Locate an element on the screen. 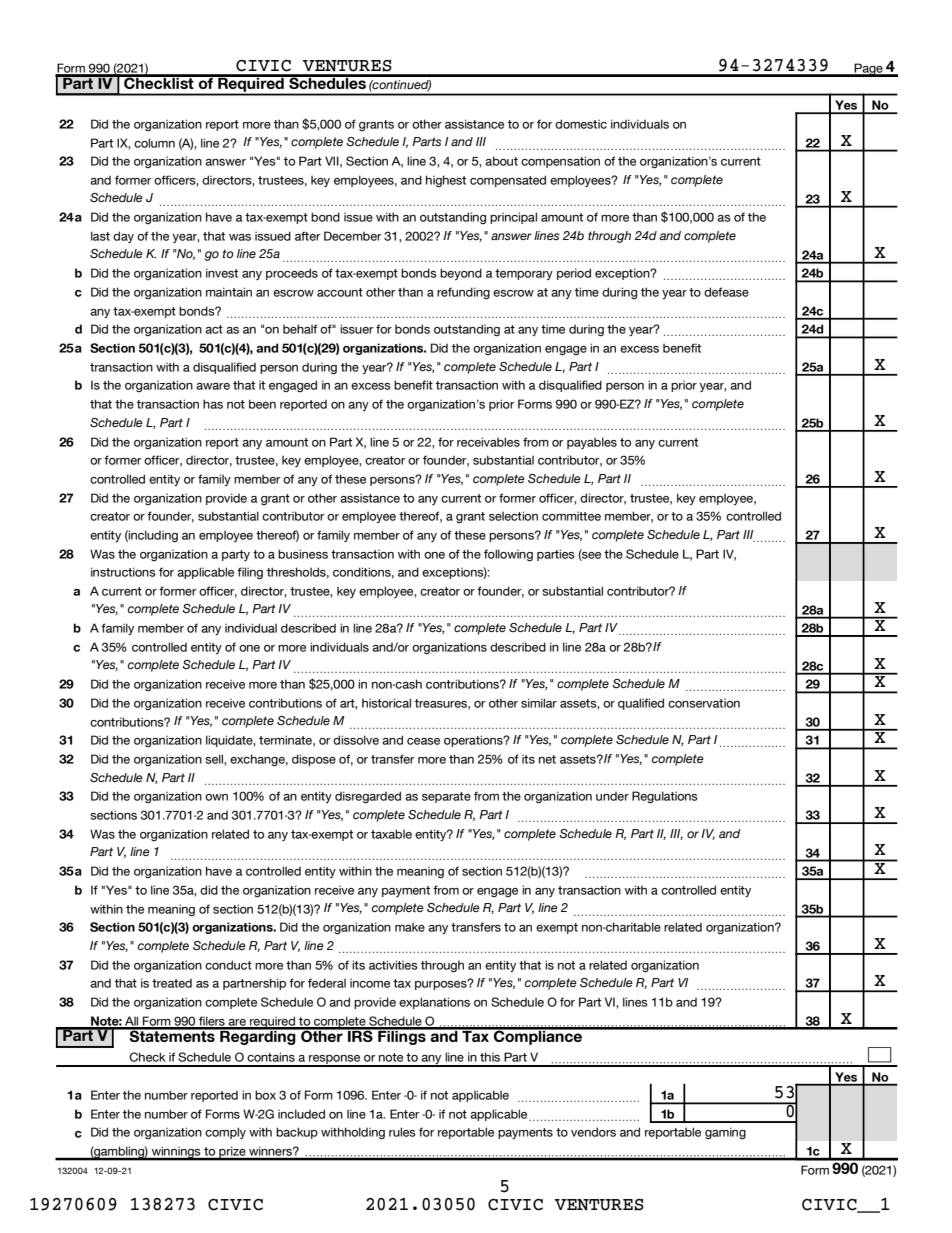 The height and width of the screenshot is (1233, 952). following is located at coordinates (508, 555).
